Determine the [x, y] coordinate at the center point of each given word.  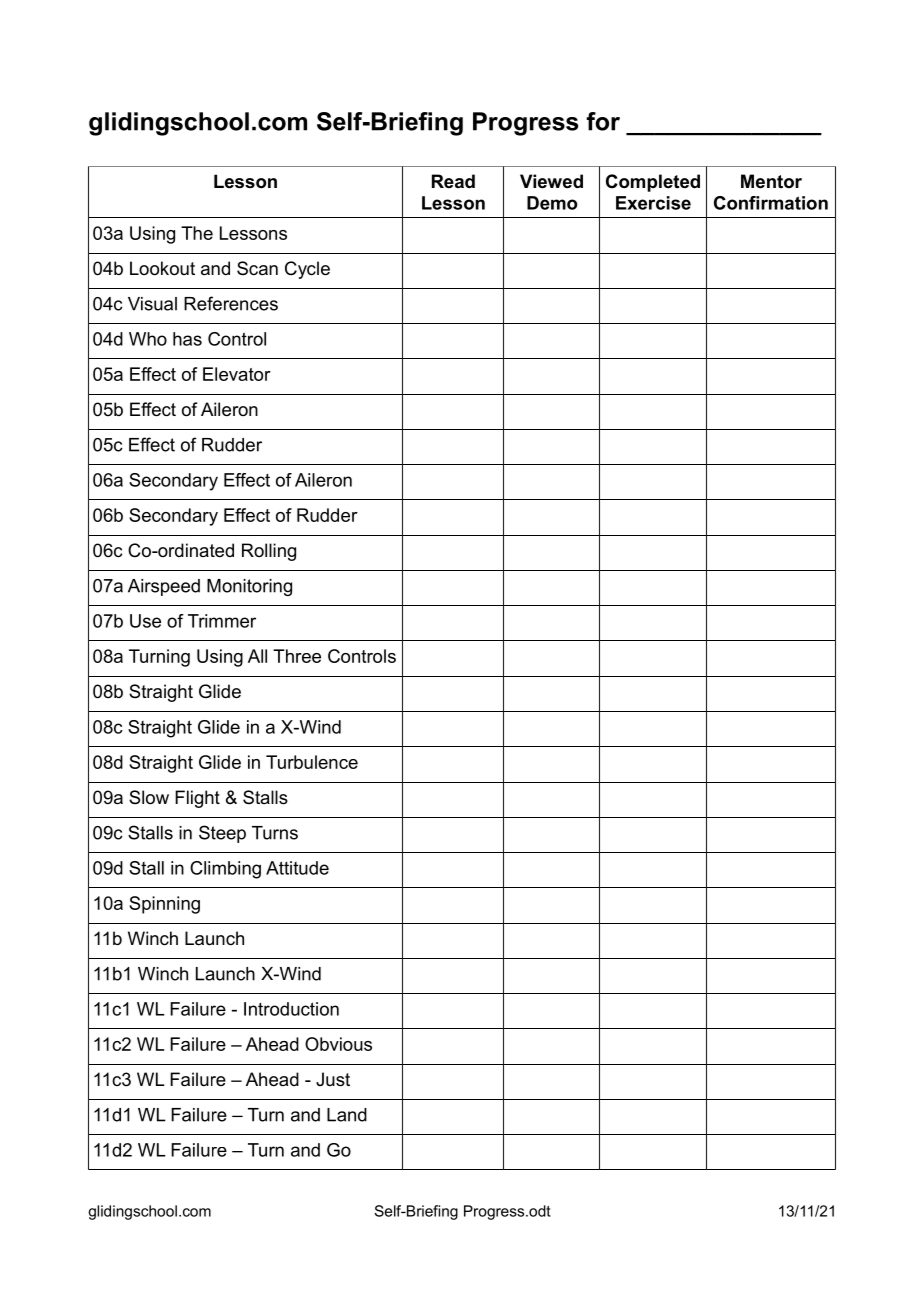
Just [333, 1079]
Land [347, 1115]
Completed [653, 183]
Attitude [297, 868]
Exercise [653, 203]
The [197, 233]
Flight [197, 799]
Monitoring [249, 587]
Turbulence [312, 762]
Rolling [269, 552]
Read [453, 181]
